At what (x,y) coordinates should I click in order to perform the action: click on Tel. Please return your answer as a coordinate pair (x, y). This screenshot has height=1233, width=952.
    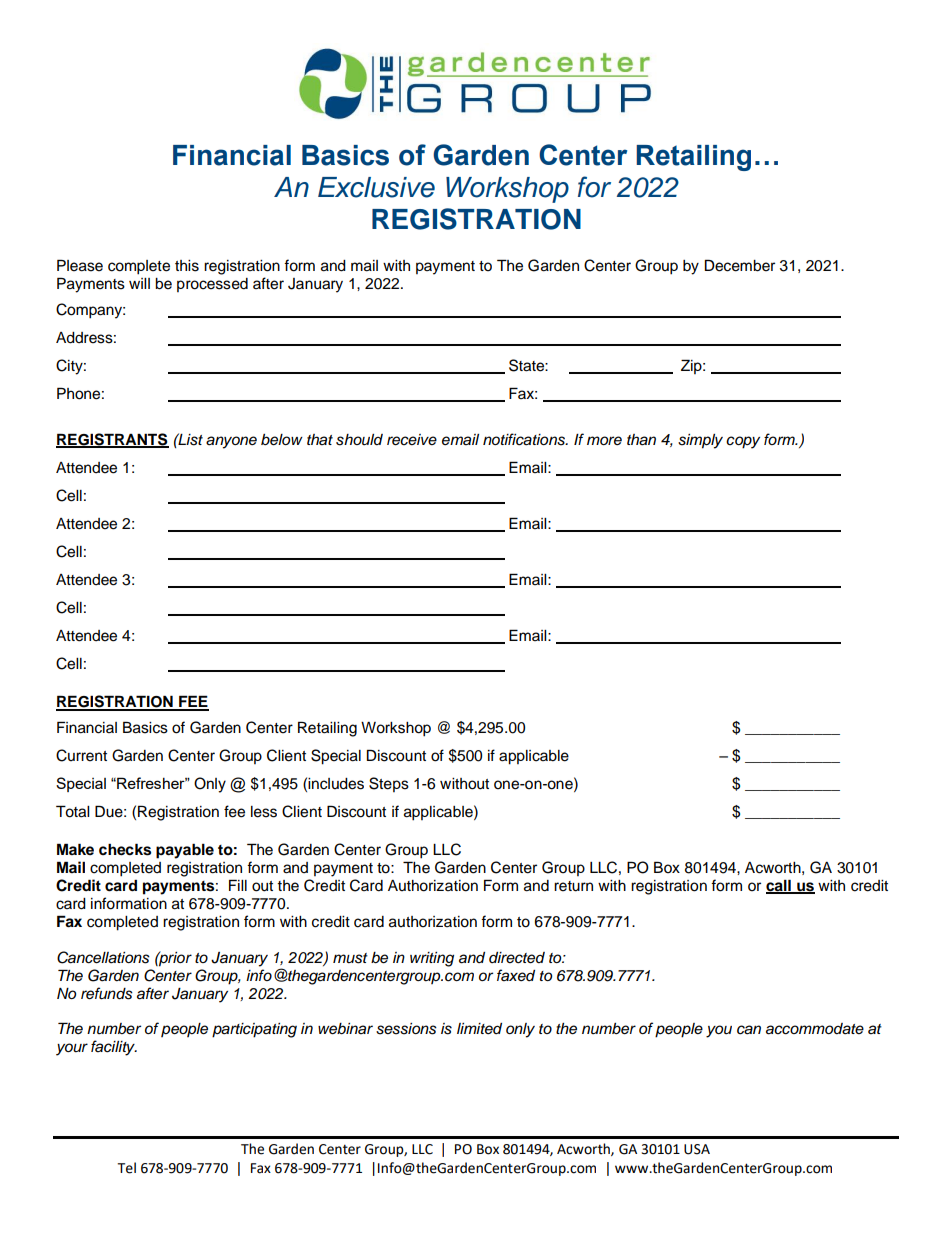
    Looking at the image, I should click on (126, 1168).
